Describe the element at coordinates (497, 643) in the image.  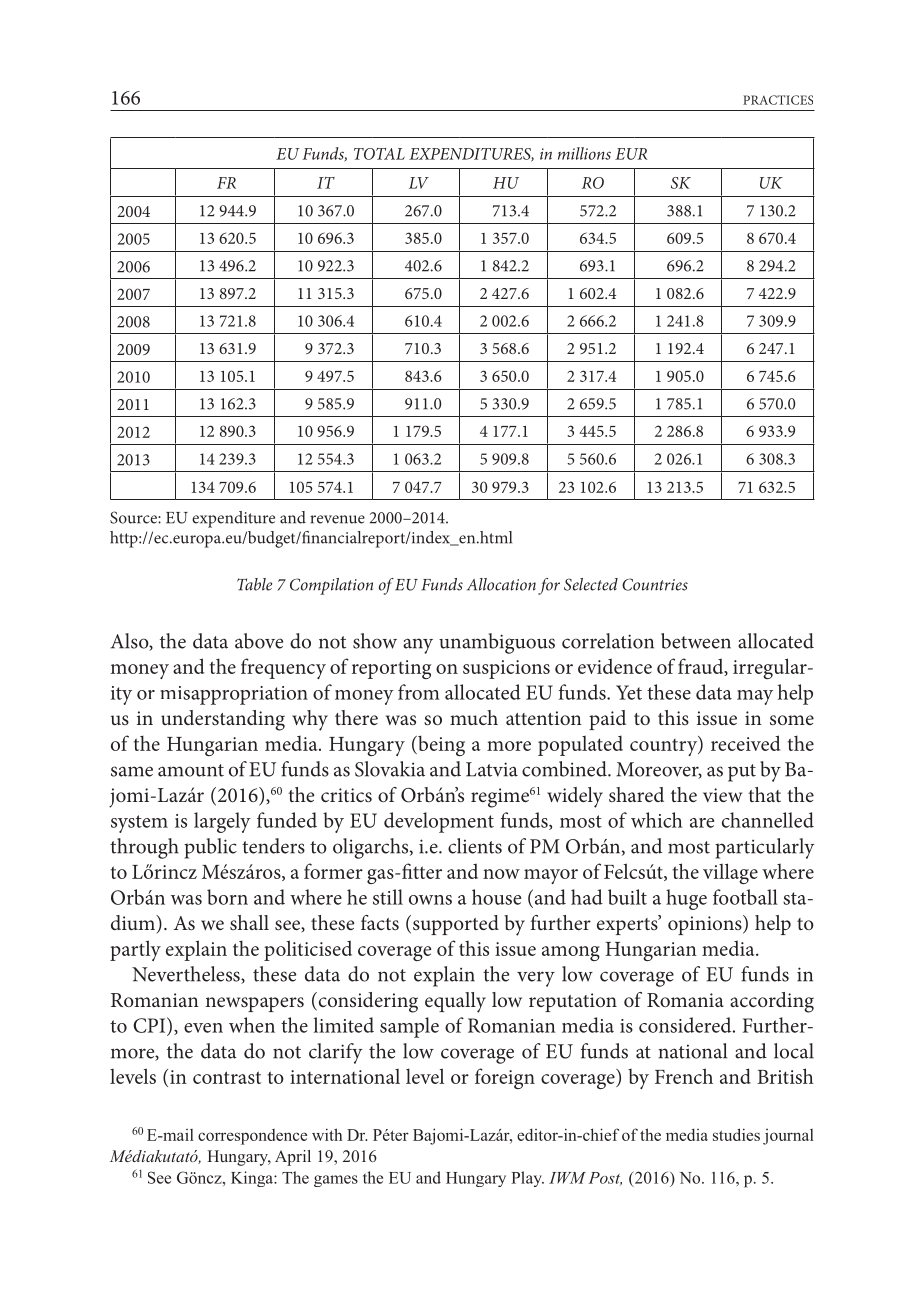
I see `unambiguous` at that location.
